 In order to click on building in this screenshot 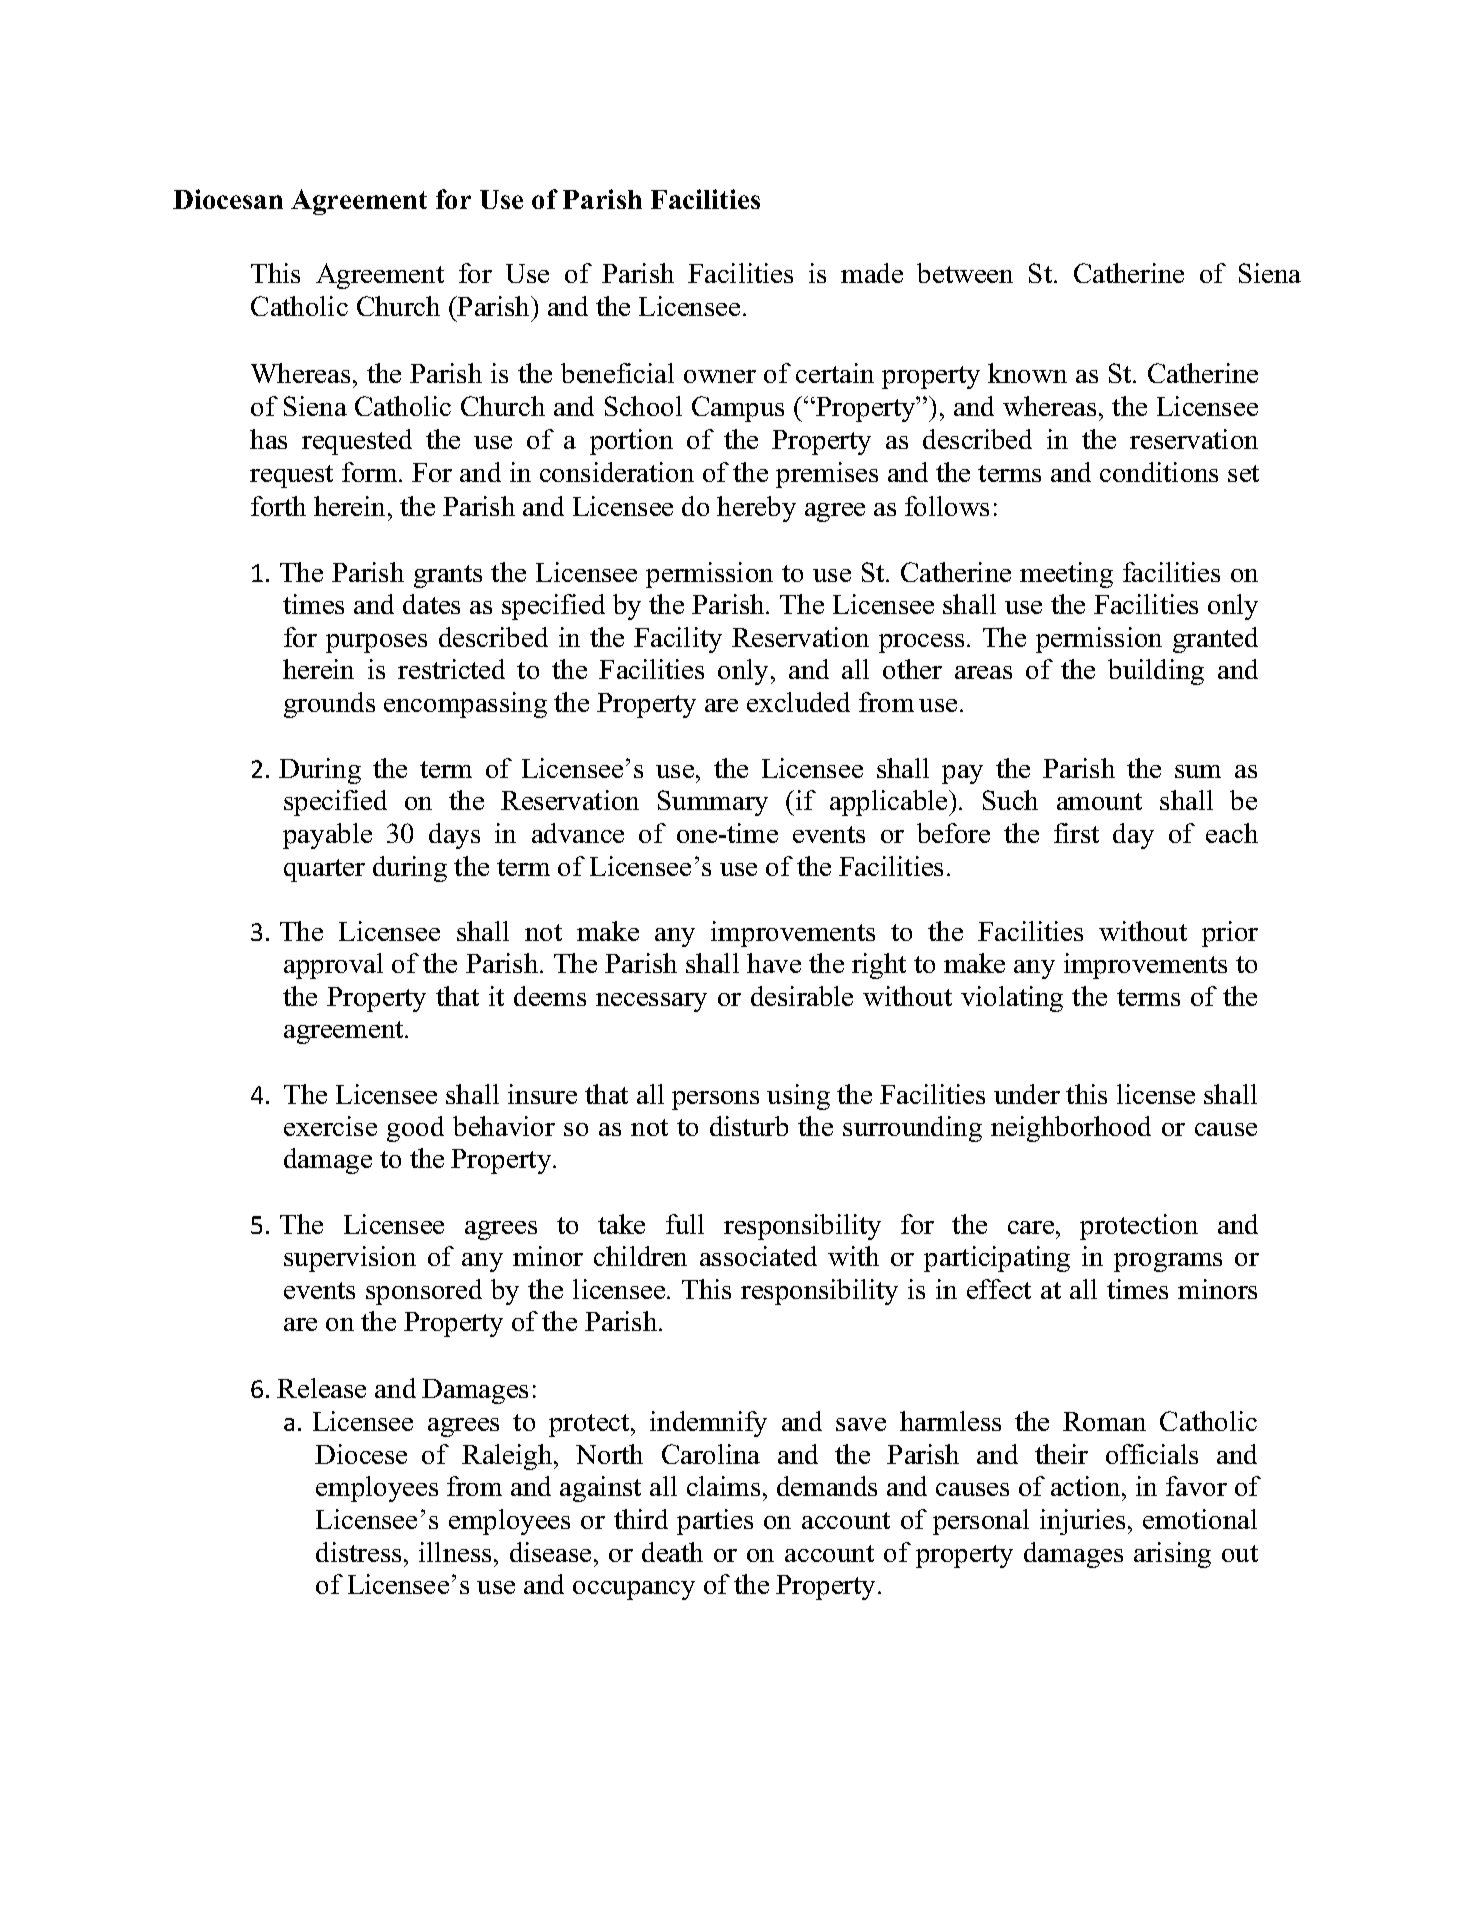, I will do `click(1156, 672)`.
